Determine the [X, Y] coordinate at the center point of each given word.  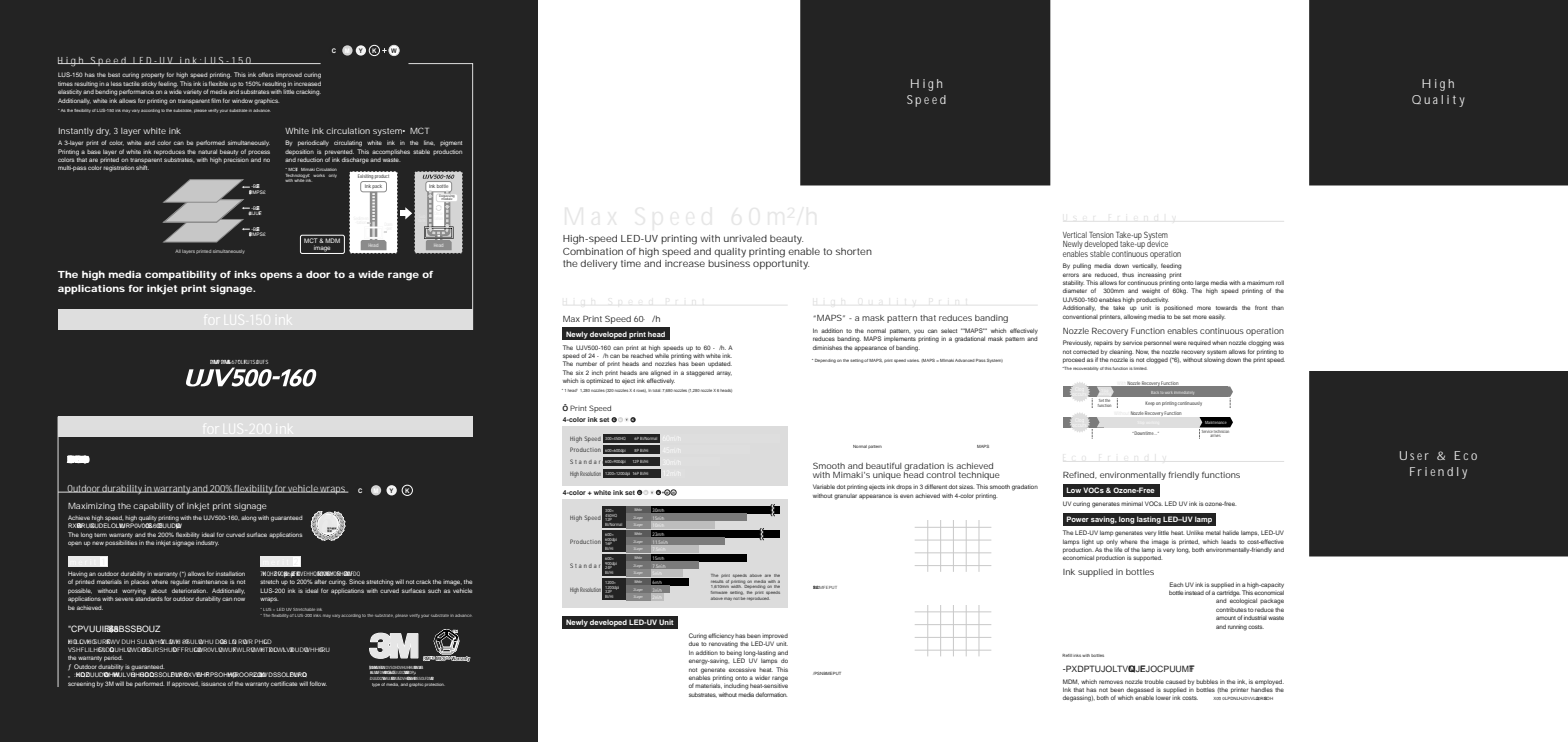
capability [153, 507]
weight [1151, 291]
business [729, 263]
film [216, 100]
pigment [451, 143]
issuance [213, 684]
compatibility [181, 276]
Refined [1080, 475]
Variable [824, 486]
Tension [1101, 234]
